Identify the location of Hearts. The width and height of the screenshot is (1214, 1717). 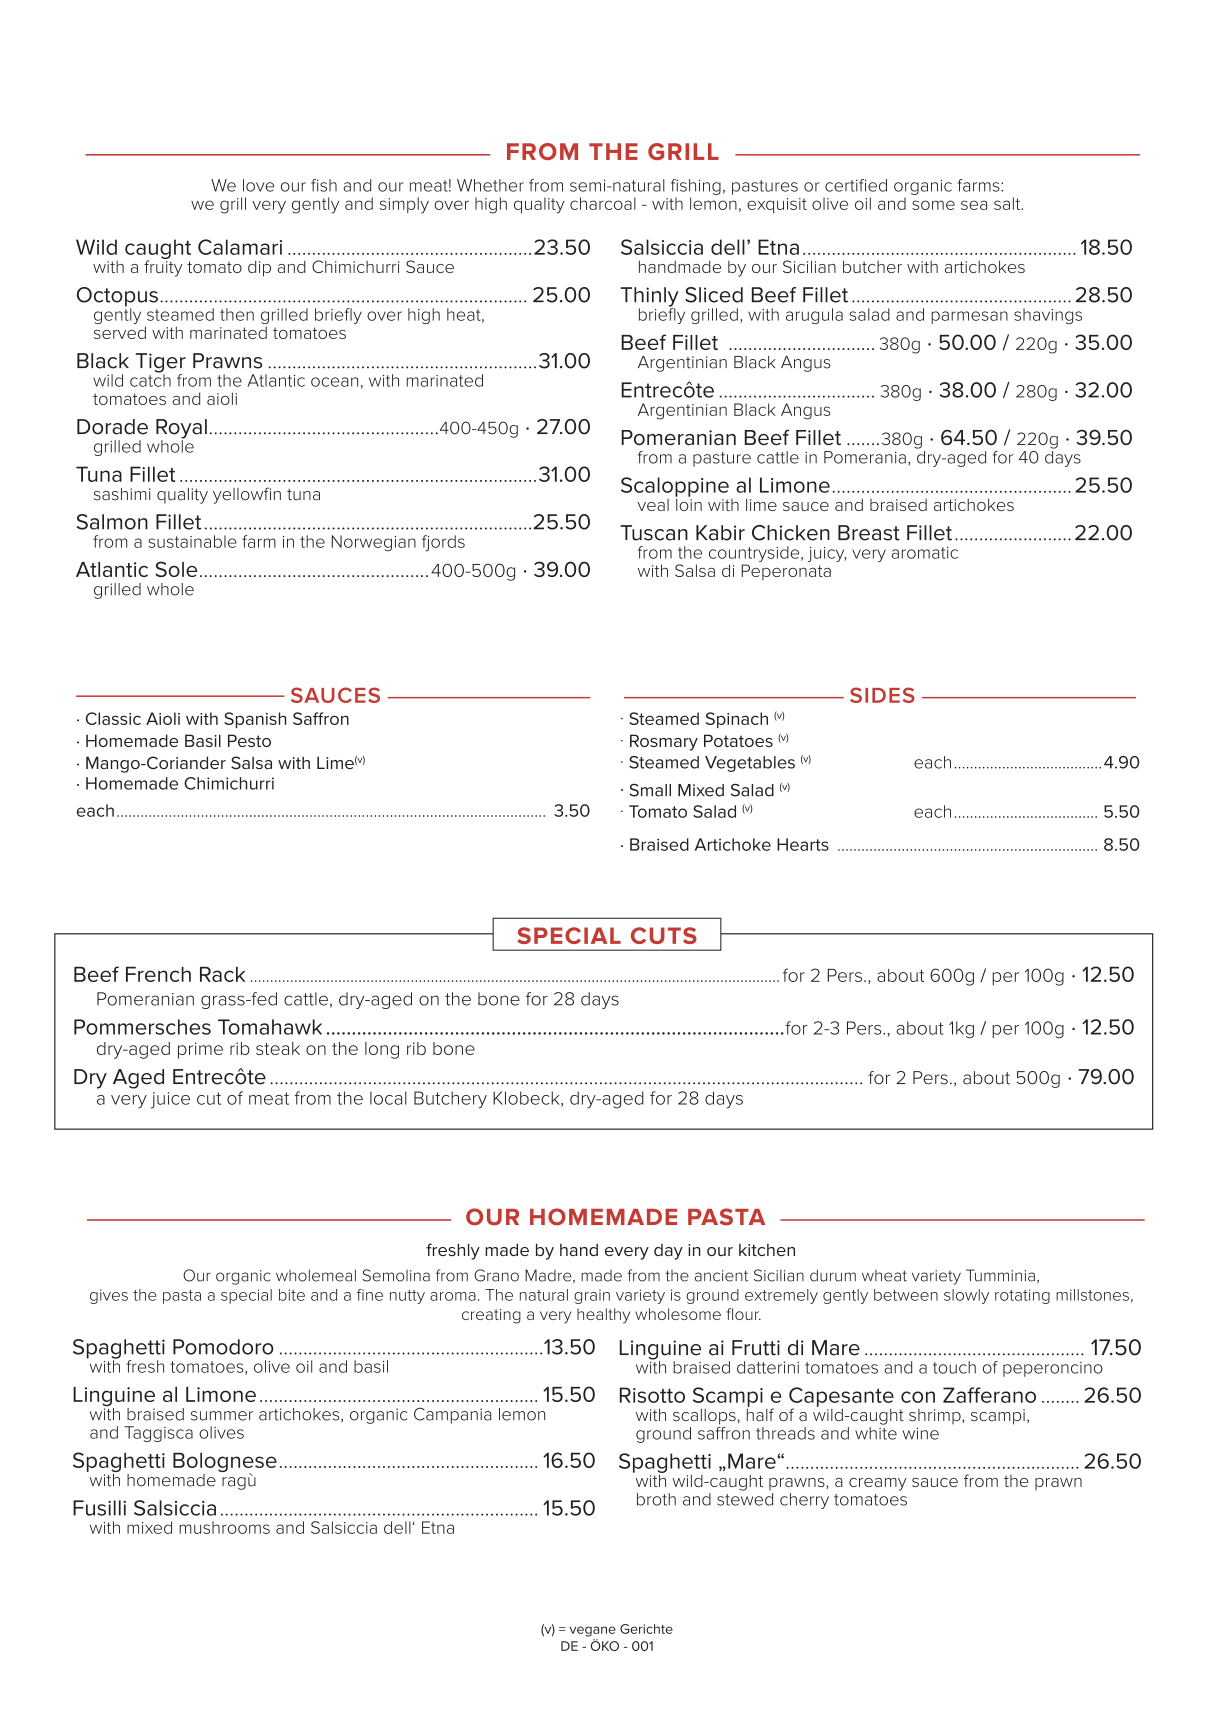
(803, 844).
